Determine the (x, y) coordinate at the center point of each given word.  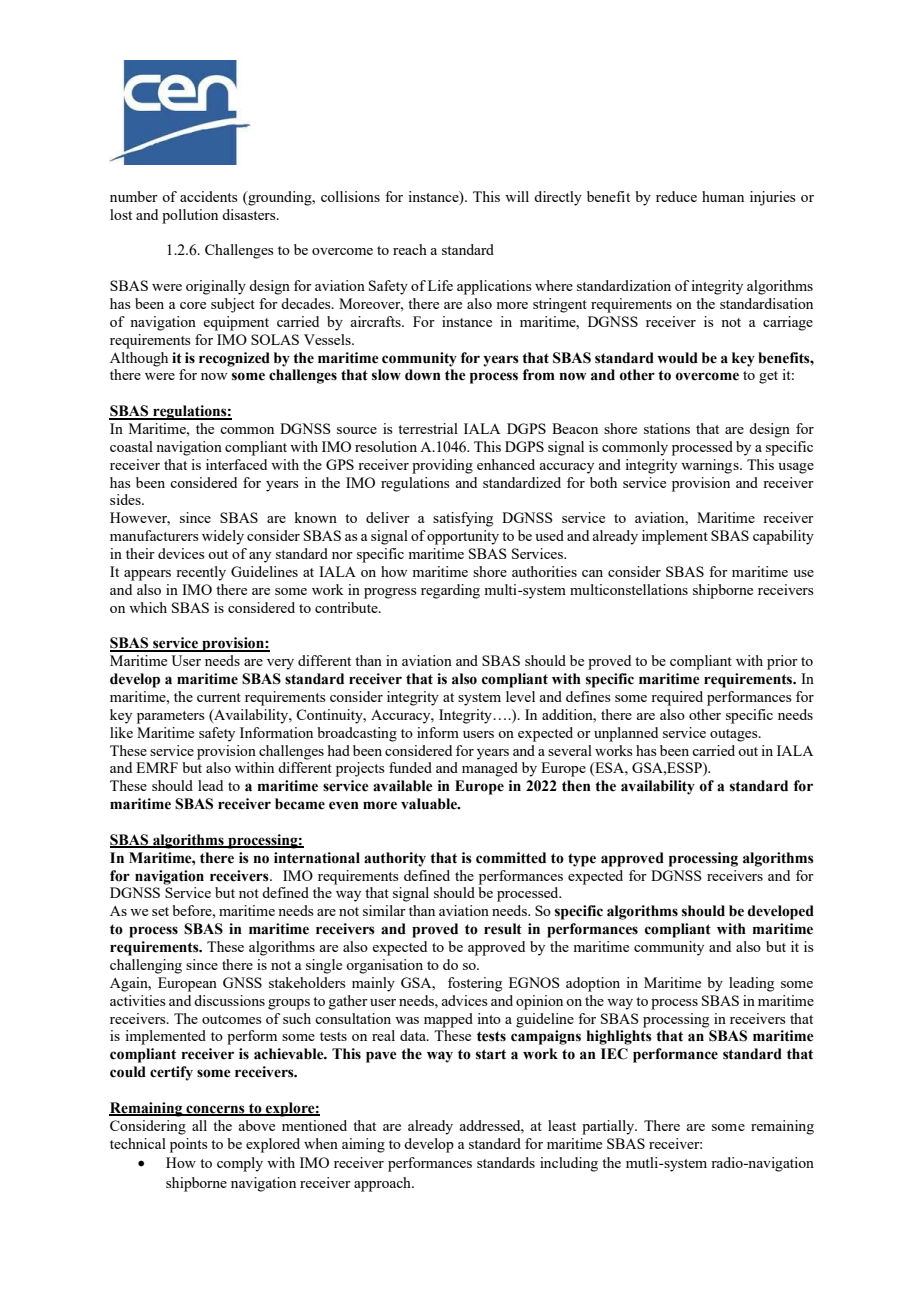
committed (511, 858)
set (160, 911)
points (189, 1145)
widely (223, 537)
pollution (190, 216)
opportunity (463, 537)
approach (383, 1184)
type (582, 860)
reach (410, 249)
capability (783, 537)
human (723, 196)
